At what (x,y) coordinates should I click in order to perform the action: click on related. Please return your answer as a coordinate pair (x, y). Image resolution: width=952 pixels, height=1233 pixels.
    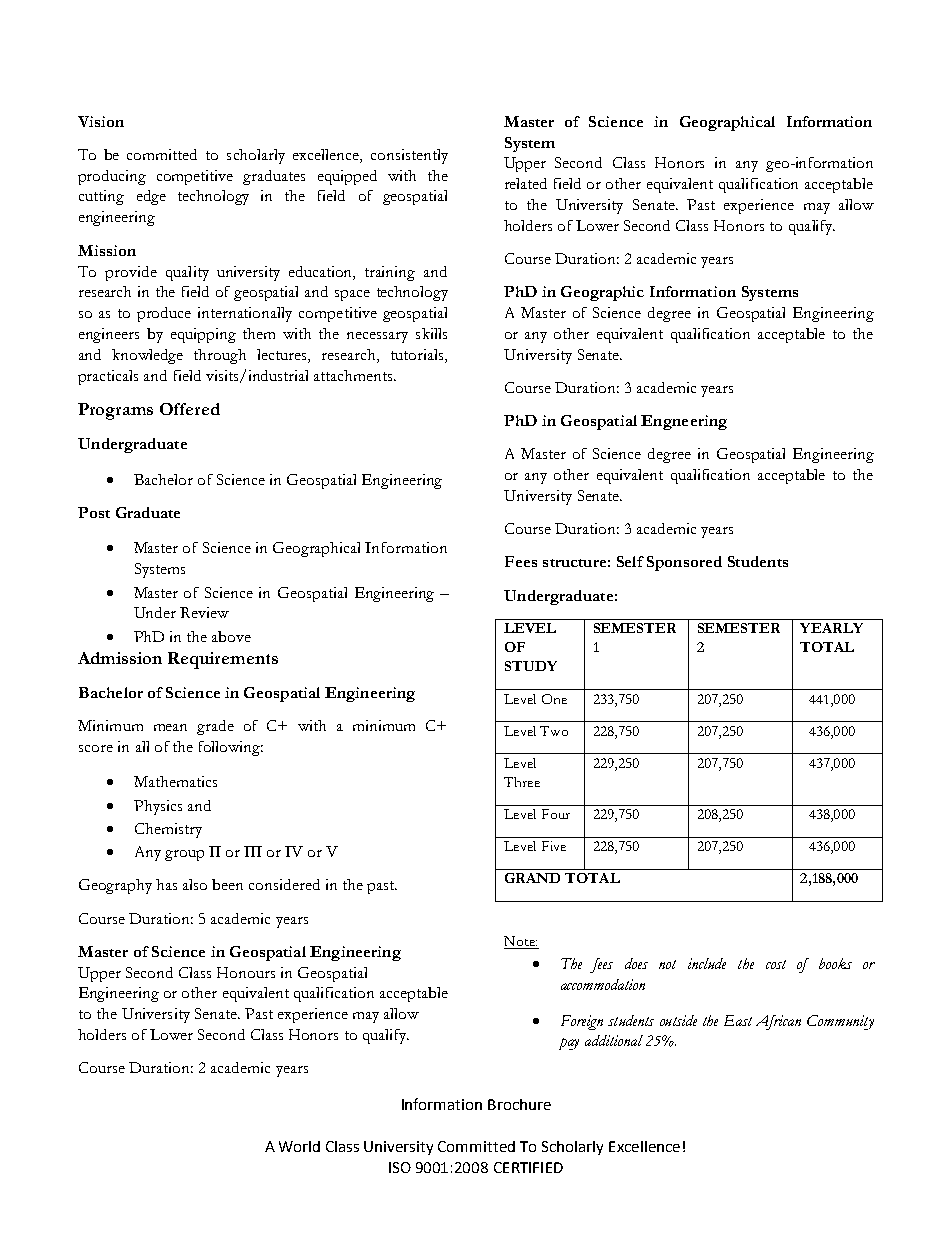
    Looking at the image, I should click on (526, 183).
